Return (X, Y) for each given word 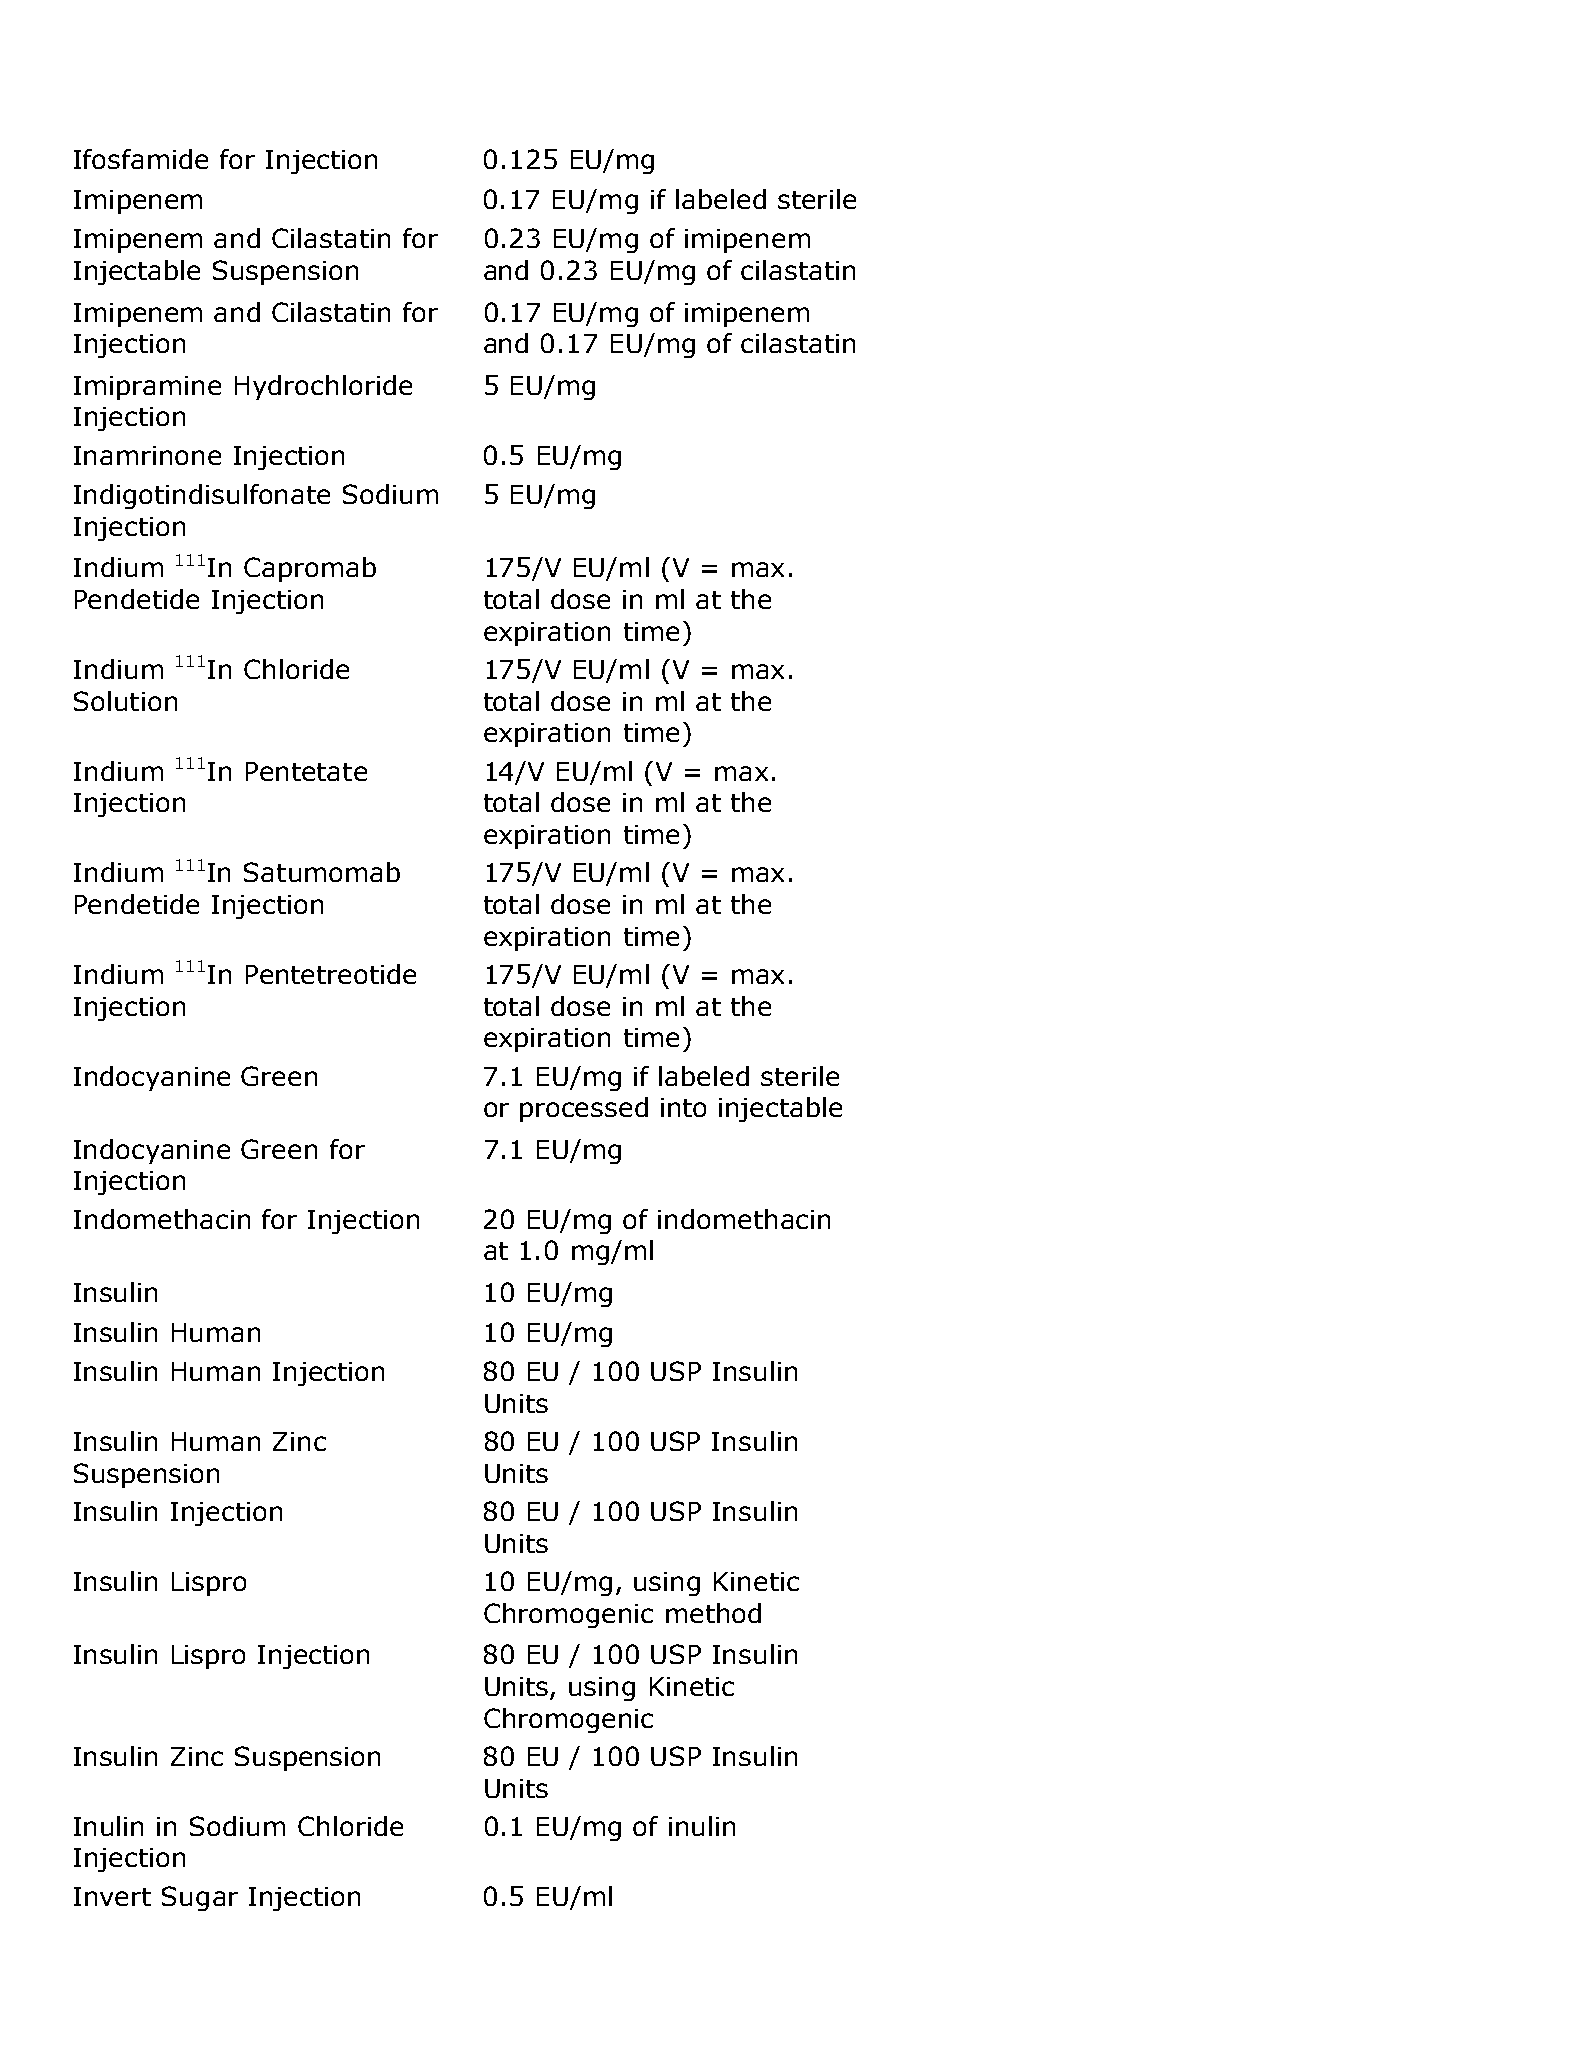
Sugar (200, 1898)
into (683, 1107)
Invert (112, 1896)
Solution (125, 701)
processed (584, 1109)
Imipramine (147, 388)
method (713, 1613)
